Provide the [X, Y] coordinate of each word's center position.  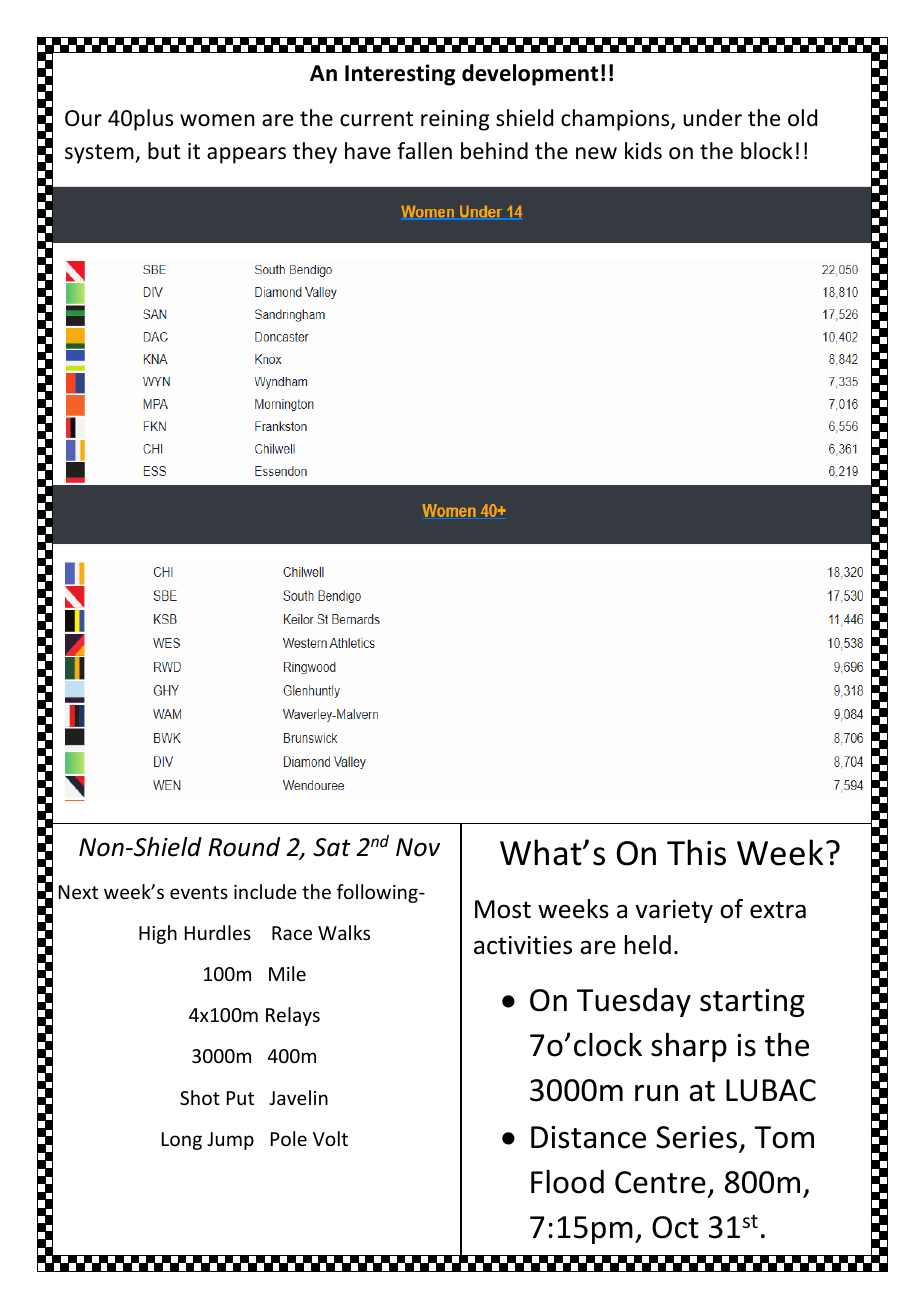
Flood [567, 1182]
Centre [660, 1182]
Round [244, 847]
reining [455, 120]
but [164, 151]
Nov [418, 847]
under [712, 118]
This [696, 852]
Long [182, 1141]
